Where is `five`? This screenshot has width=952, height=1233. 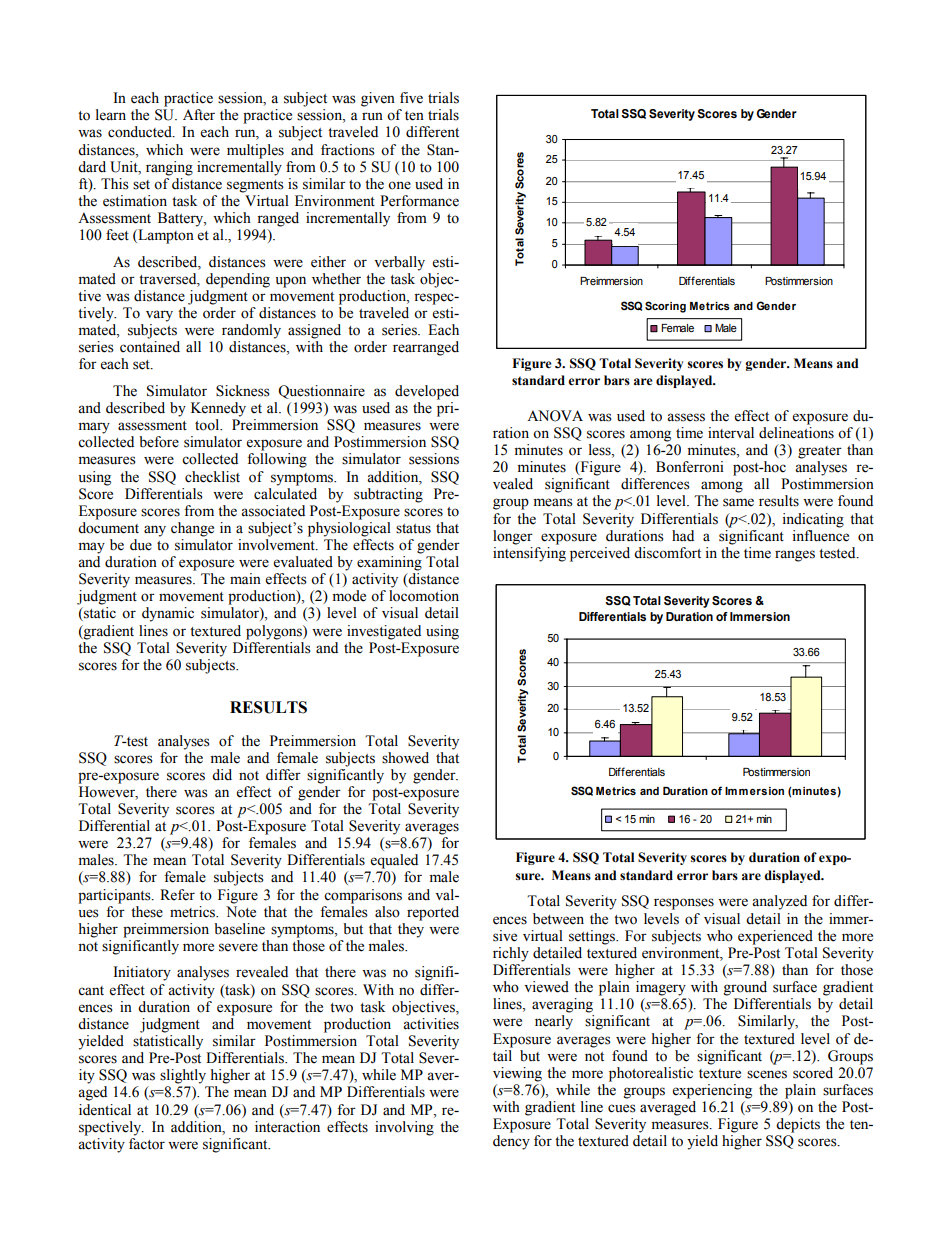
five is located at coordinates (411, 98).
